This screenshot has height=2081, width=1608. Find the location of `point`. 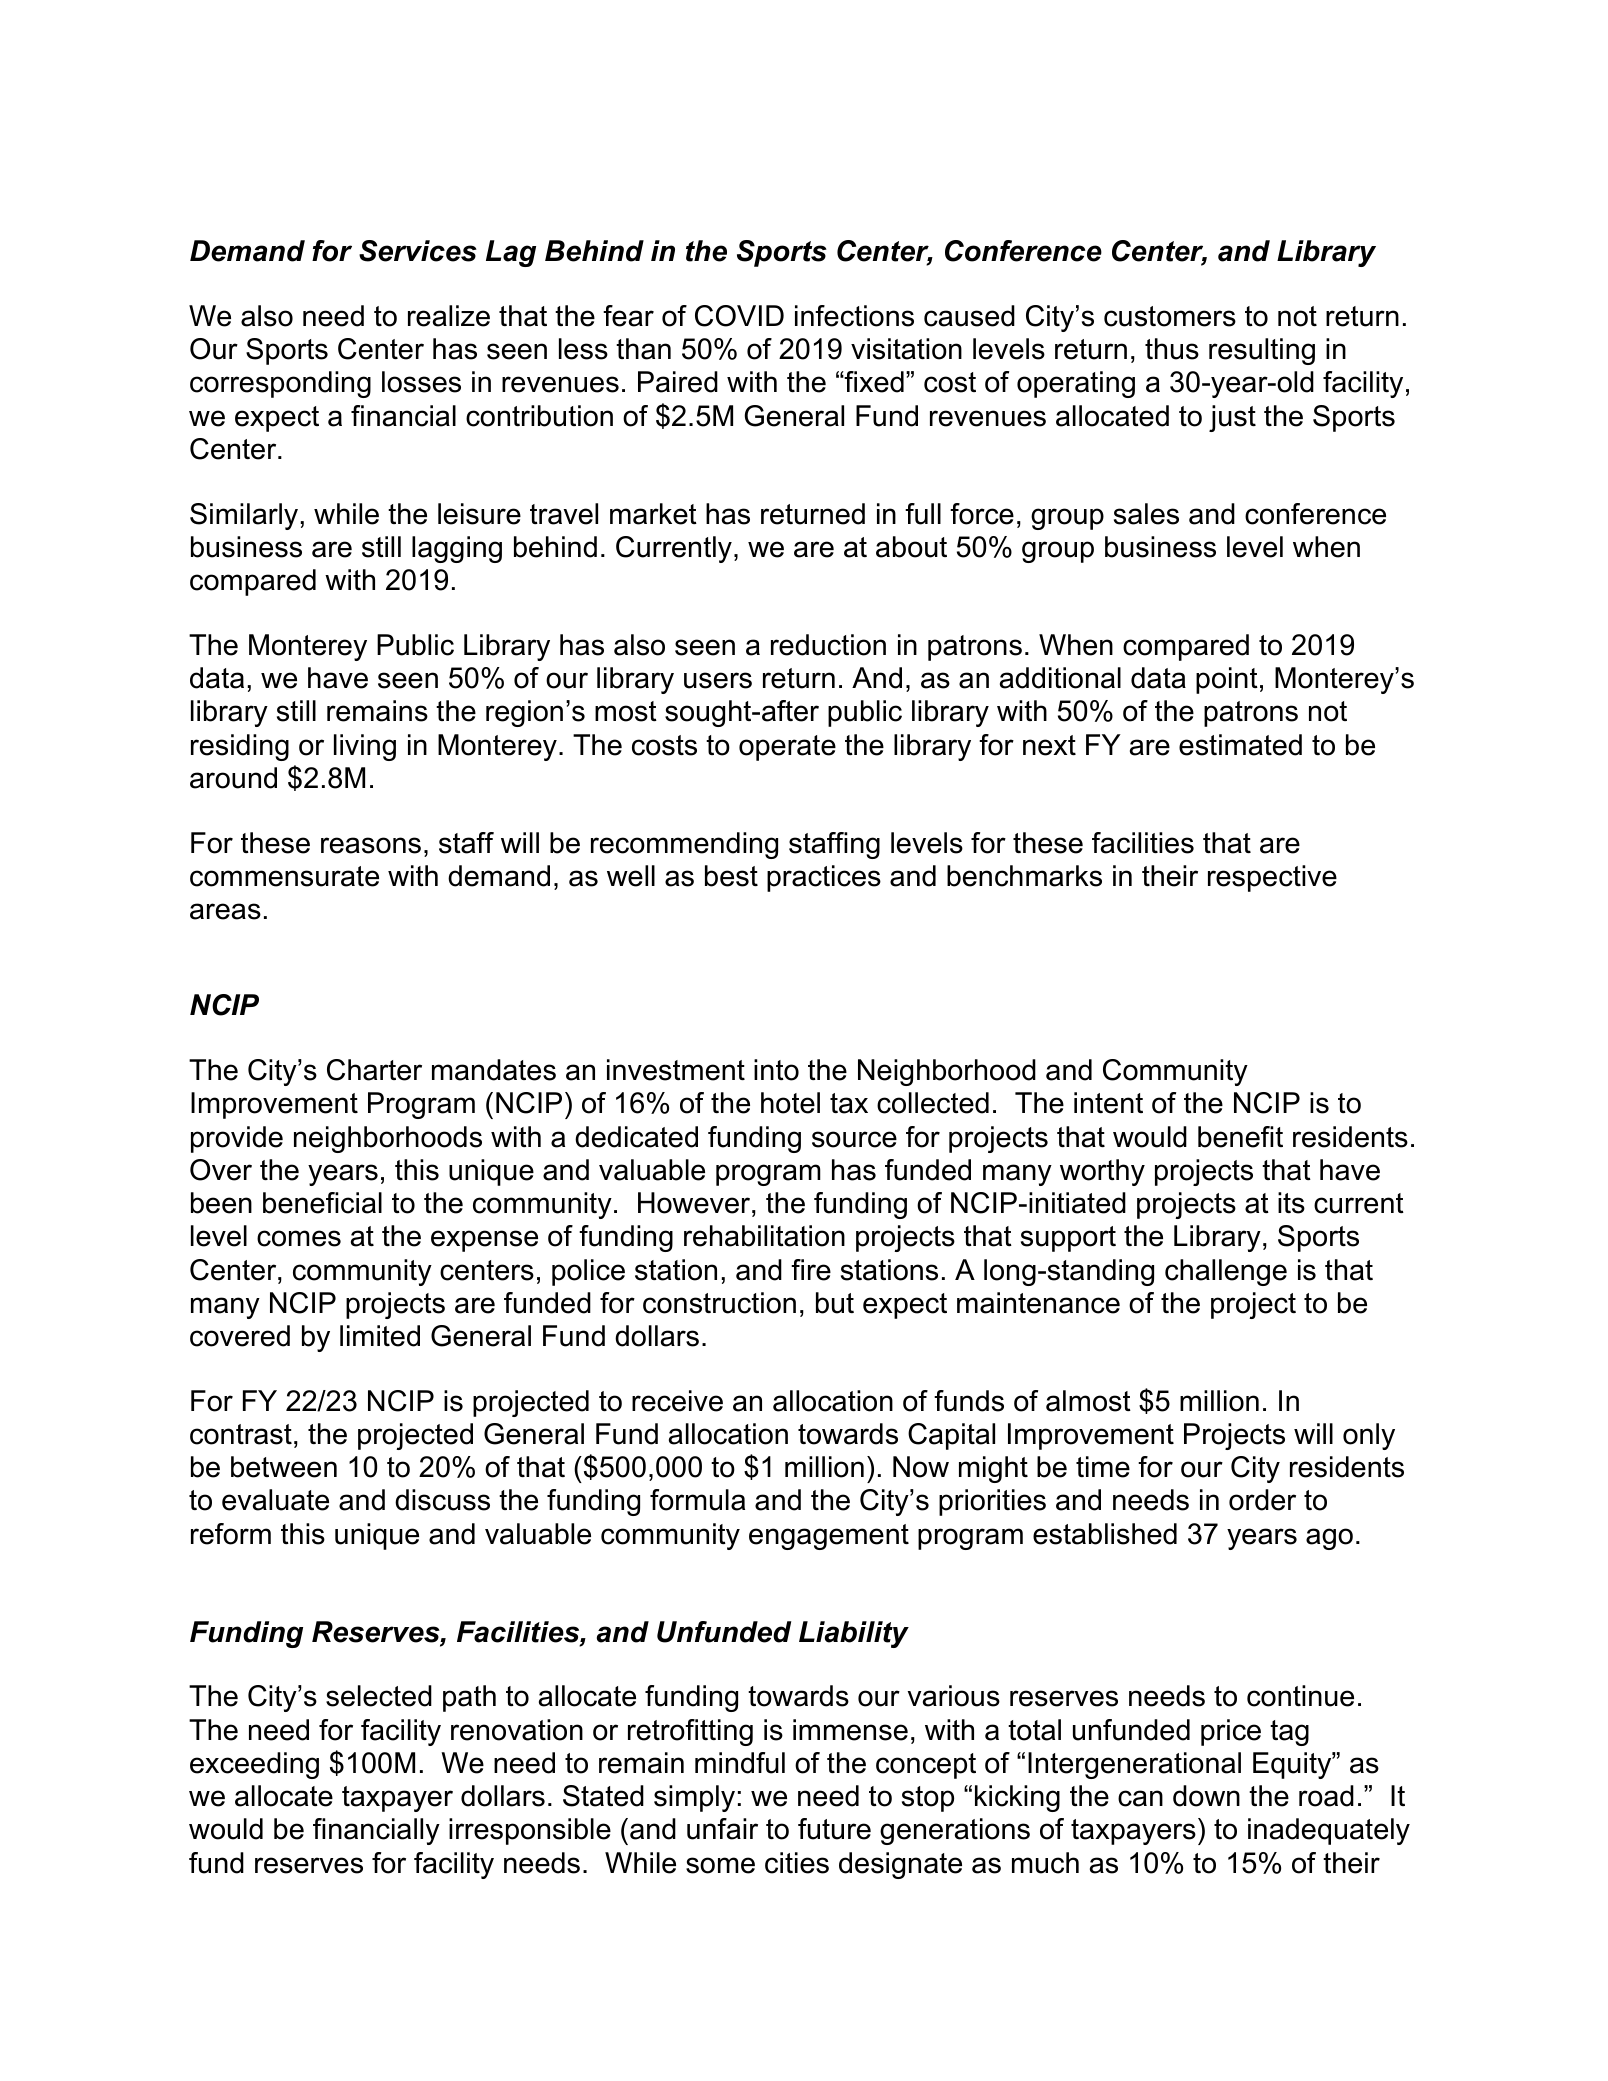

point is located at coordinates (1227, 680).
